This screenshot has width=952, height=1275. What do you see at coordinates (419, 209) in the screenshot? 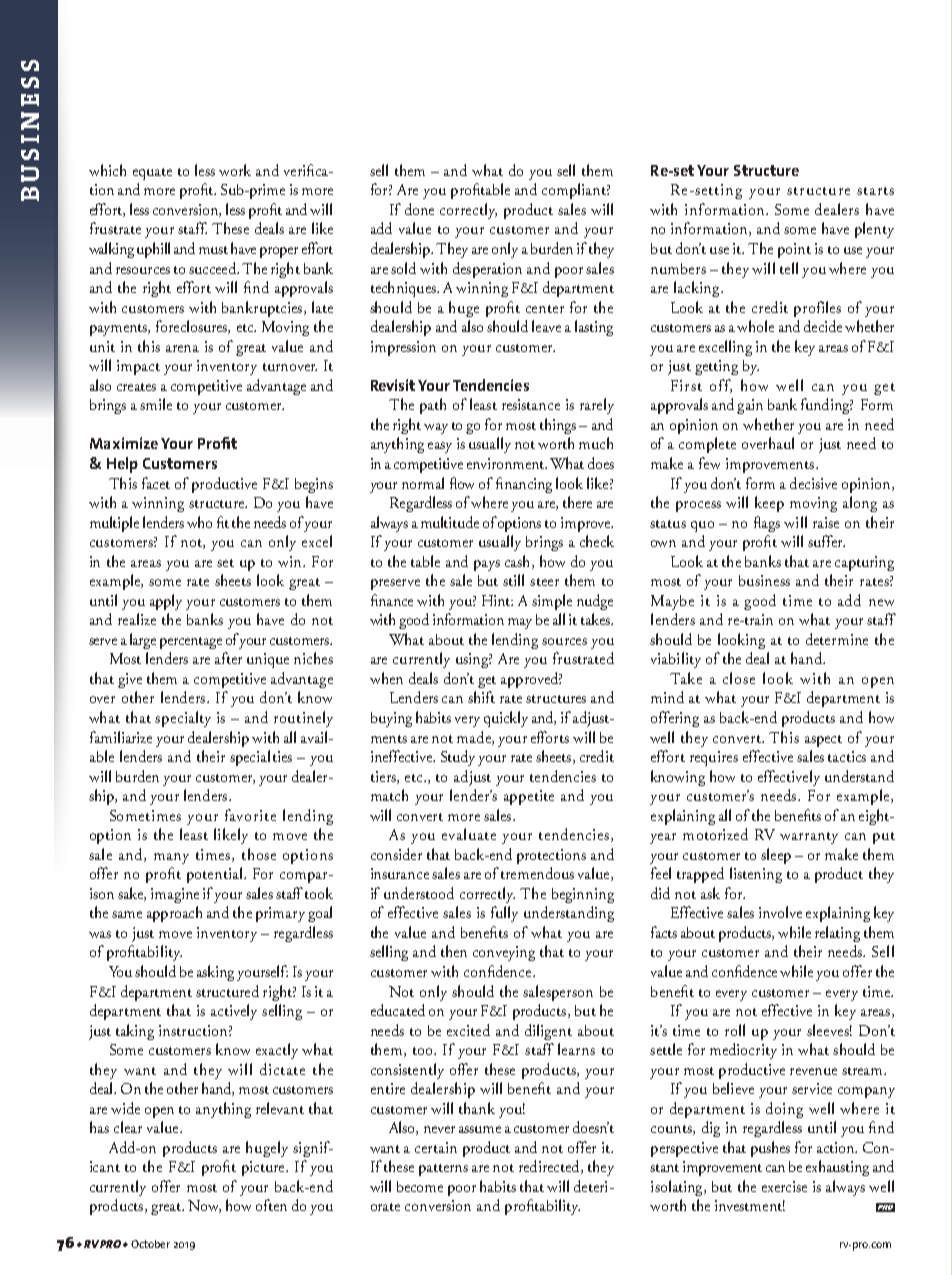
I see `done` at bounding box center [419, 209].
